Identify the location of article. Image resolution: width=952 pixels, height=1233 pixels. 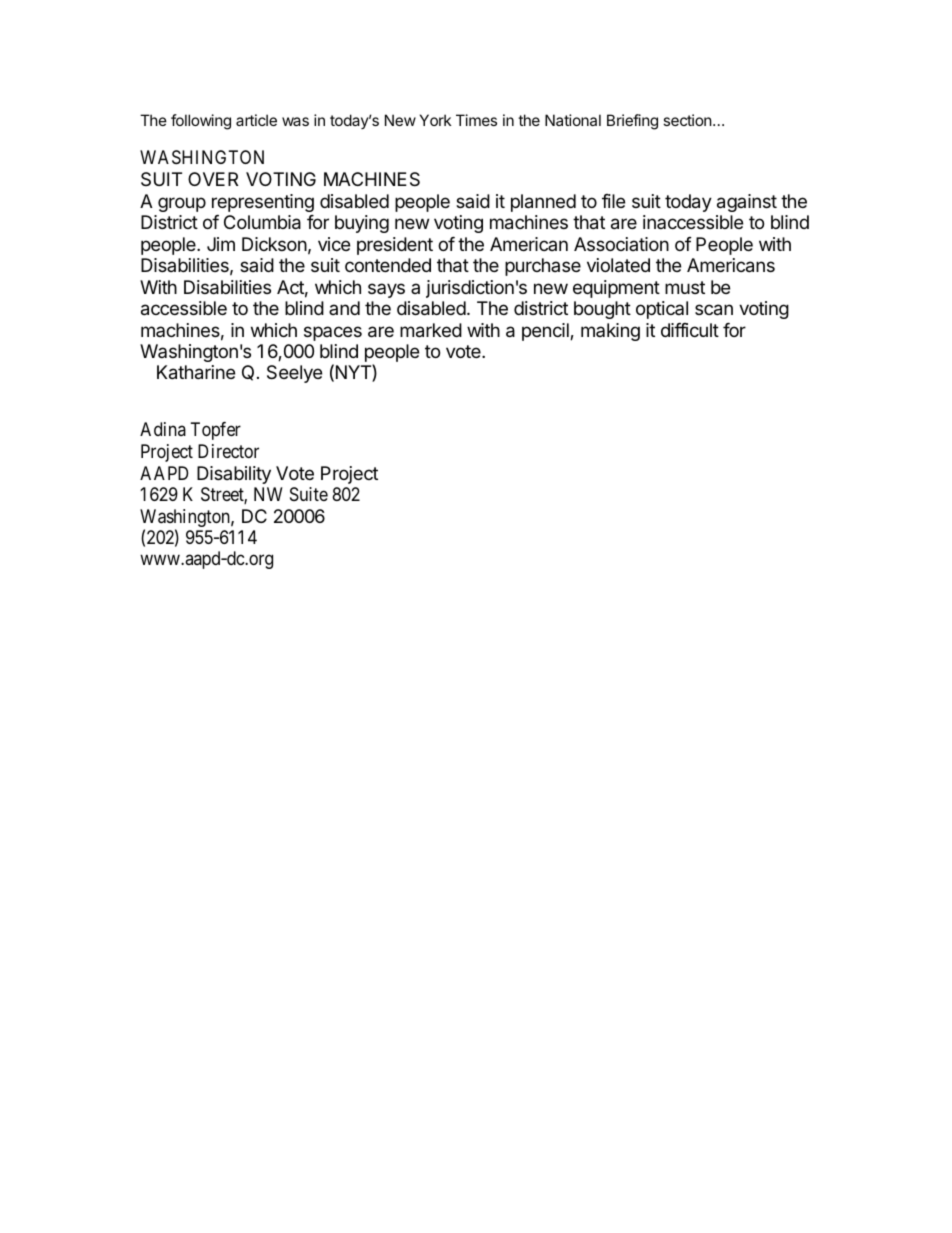
(256, 120).
